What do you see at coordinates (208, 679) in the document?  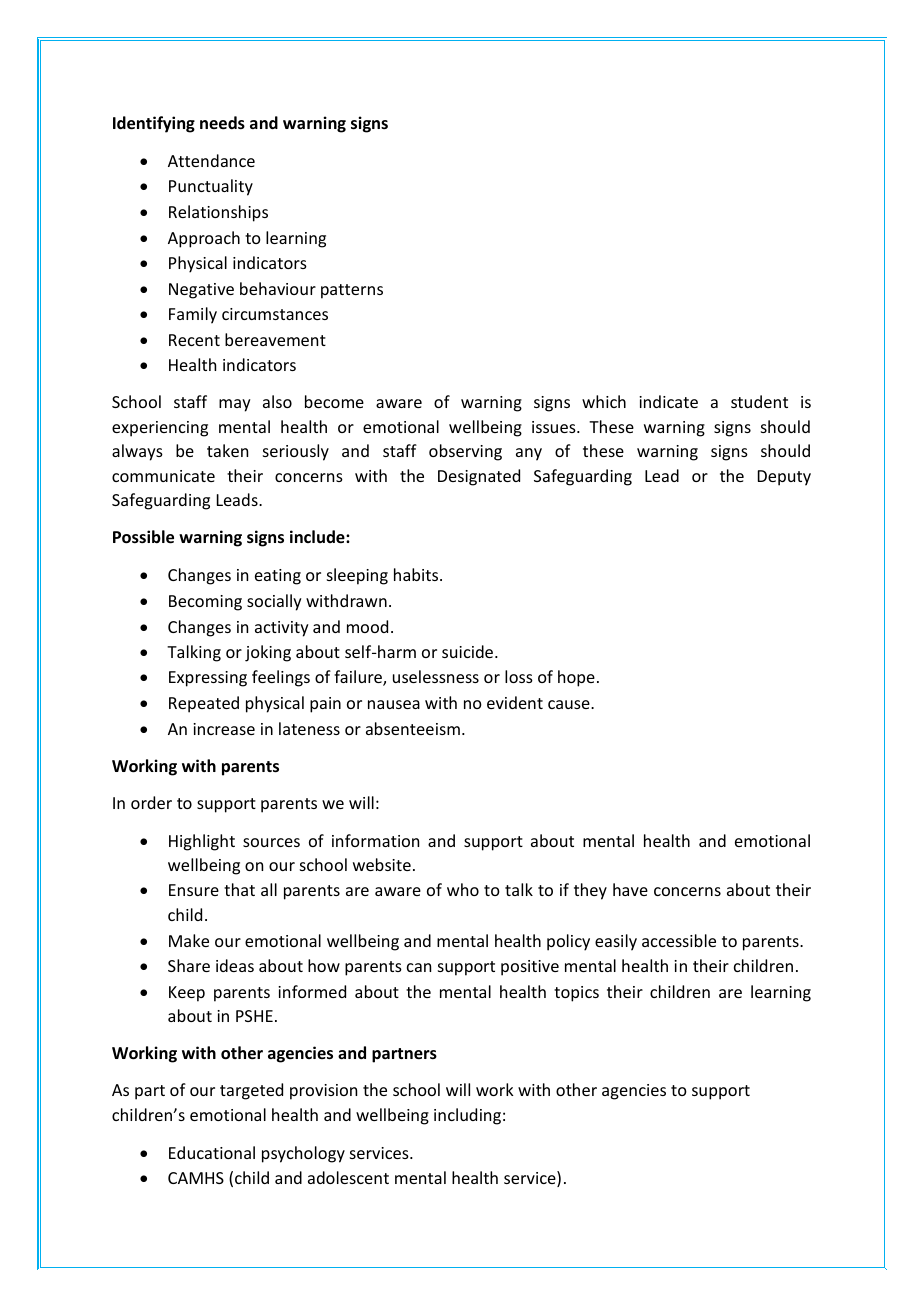 I see `Expressing` at bounding box center [208, 679].
